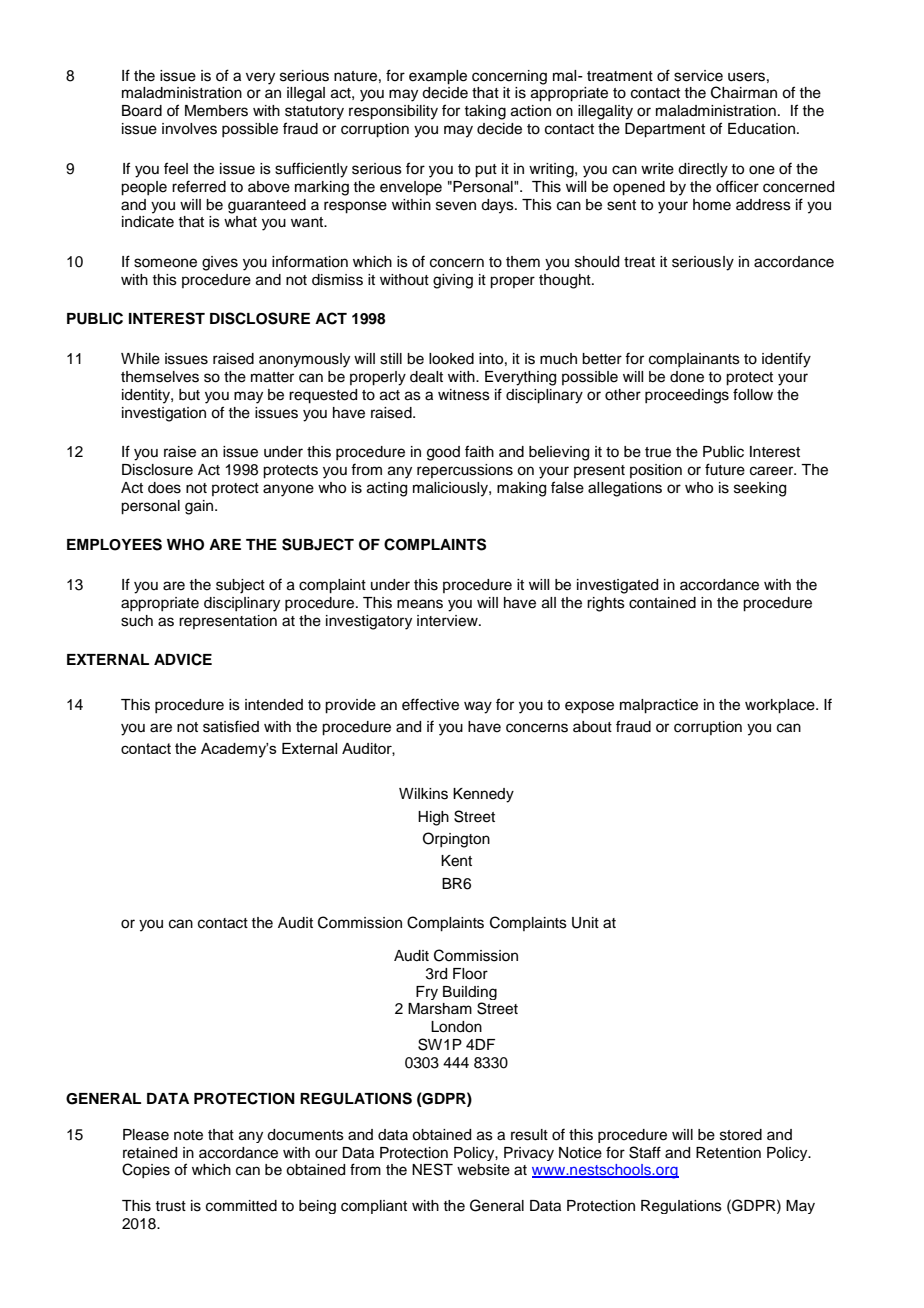  Describe the element at coordinates (231, 726) in the screenshot. I see `satisfied` at that location.
